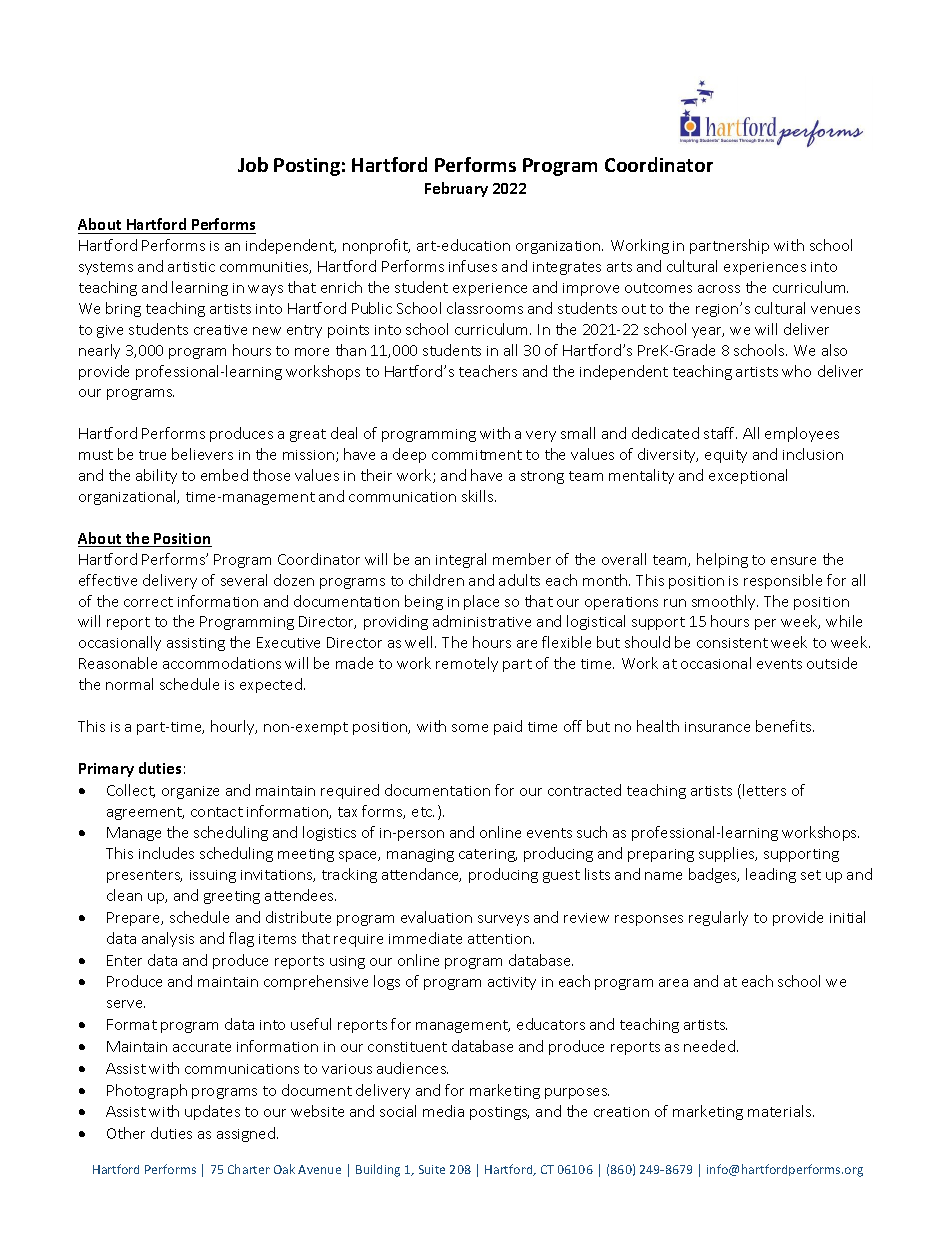  What do you see at coordinates (212, 1112) in the image?
I see `updates` at bounding box center [212, 1112].
